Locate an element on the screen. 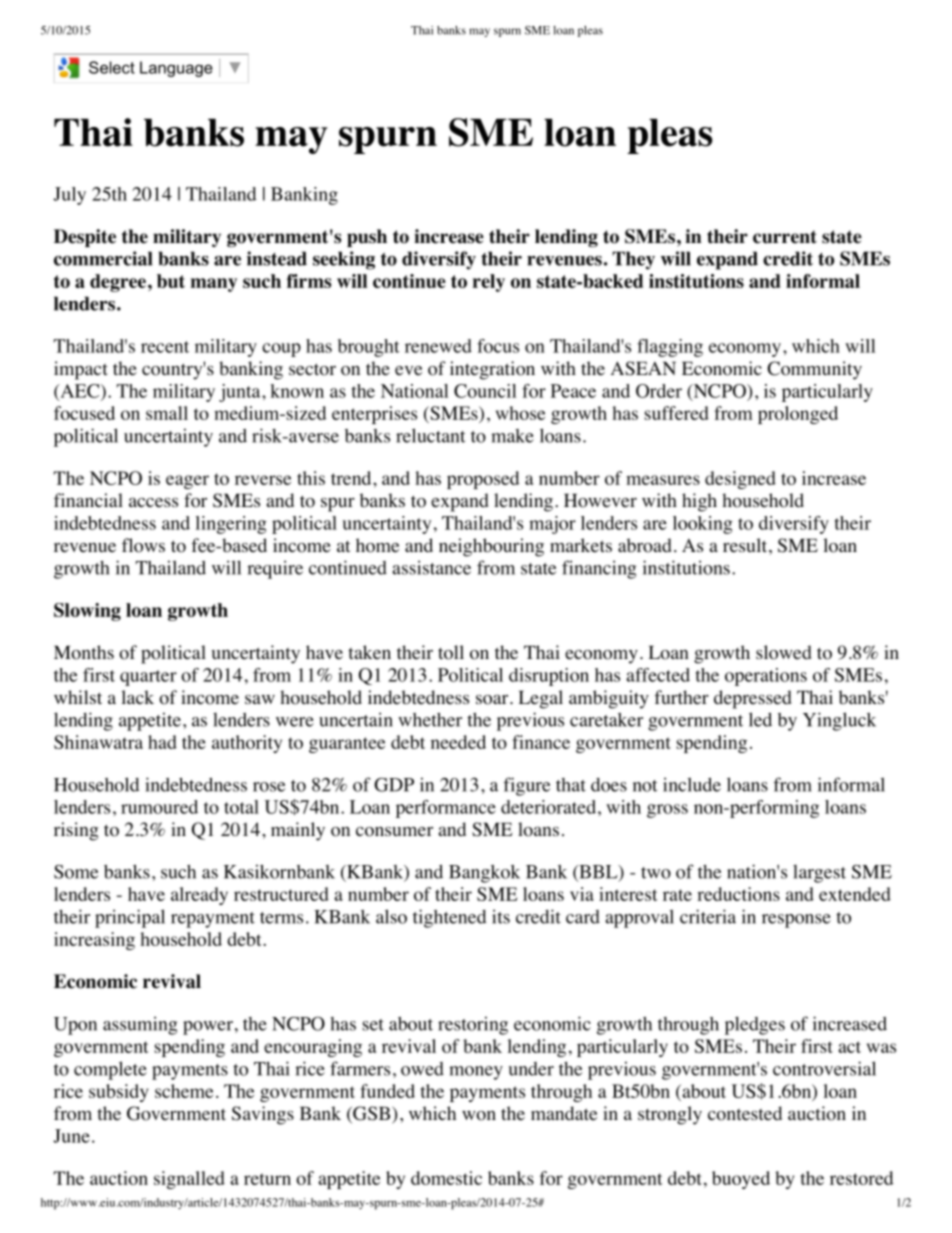 The height and width of the screenshot is (1233, 952). toll is located at coordinates (451, 652).
